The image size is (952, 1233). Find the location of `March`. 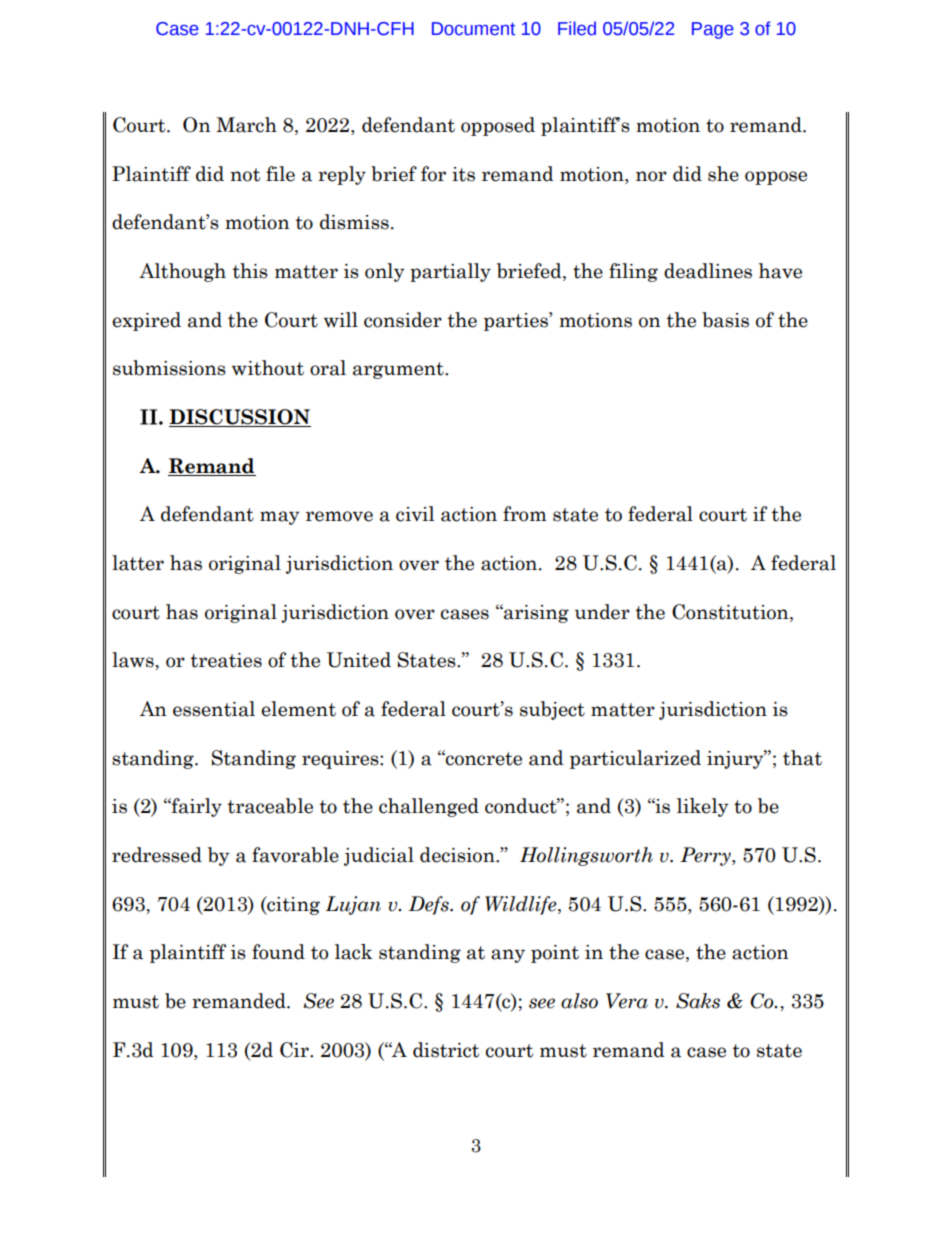

March is located at coordinates (246, 125).
